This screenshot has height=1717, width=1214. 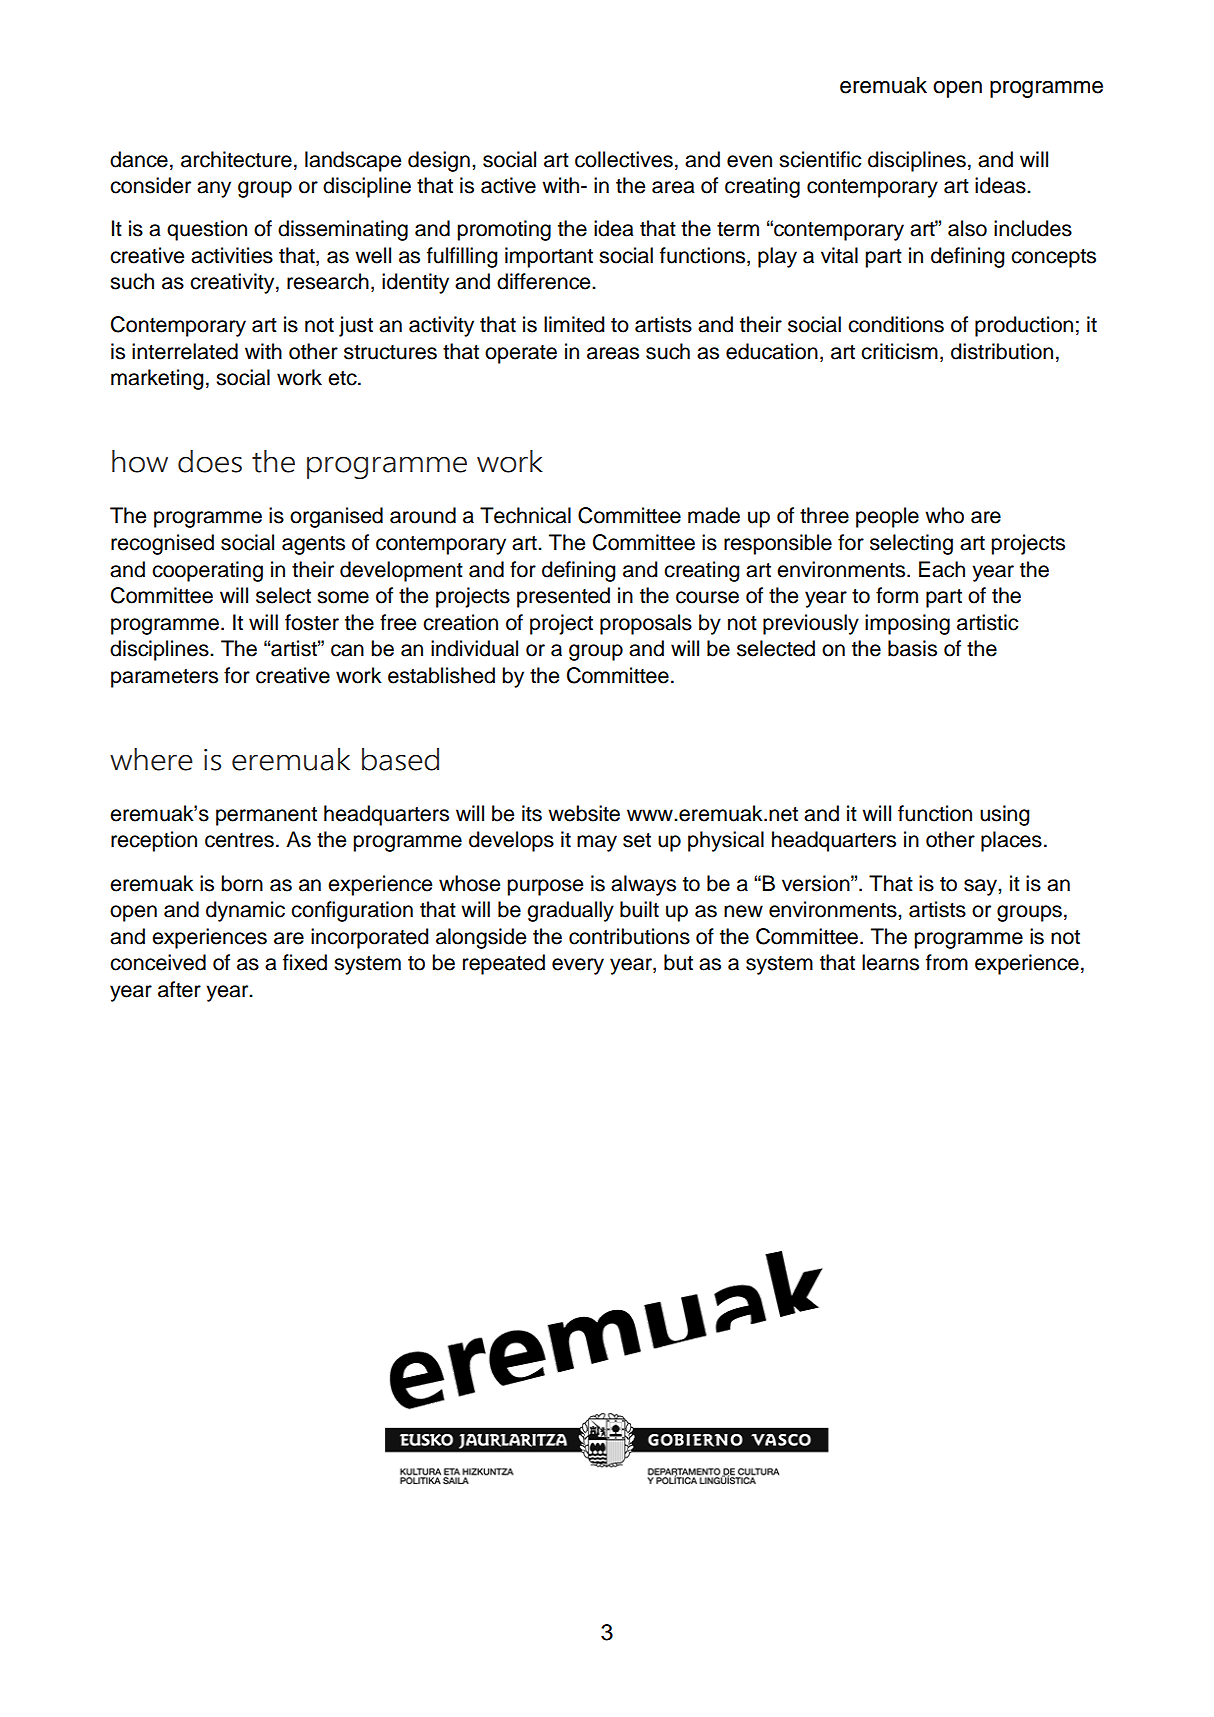 What do you see at coordinates (887, 517) in the screenshot?
I see `people` at bounding box center [887, 517].
